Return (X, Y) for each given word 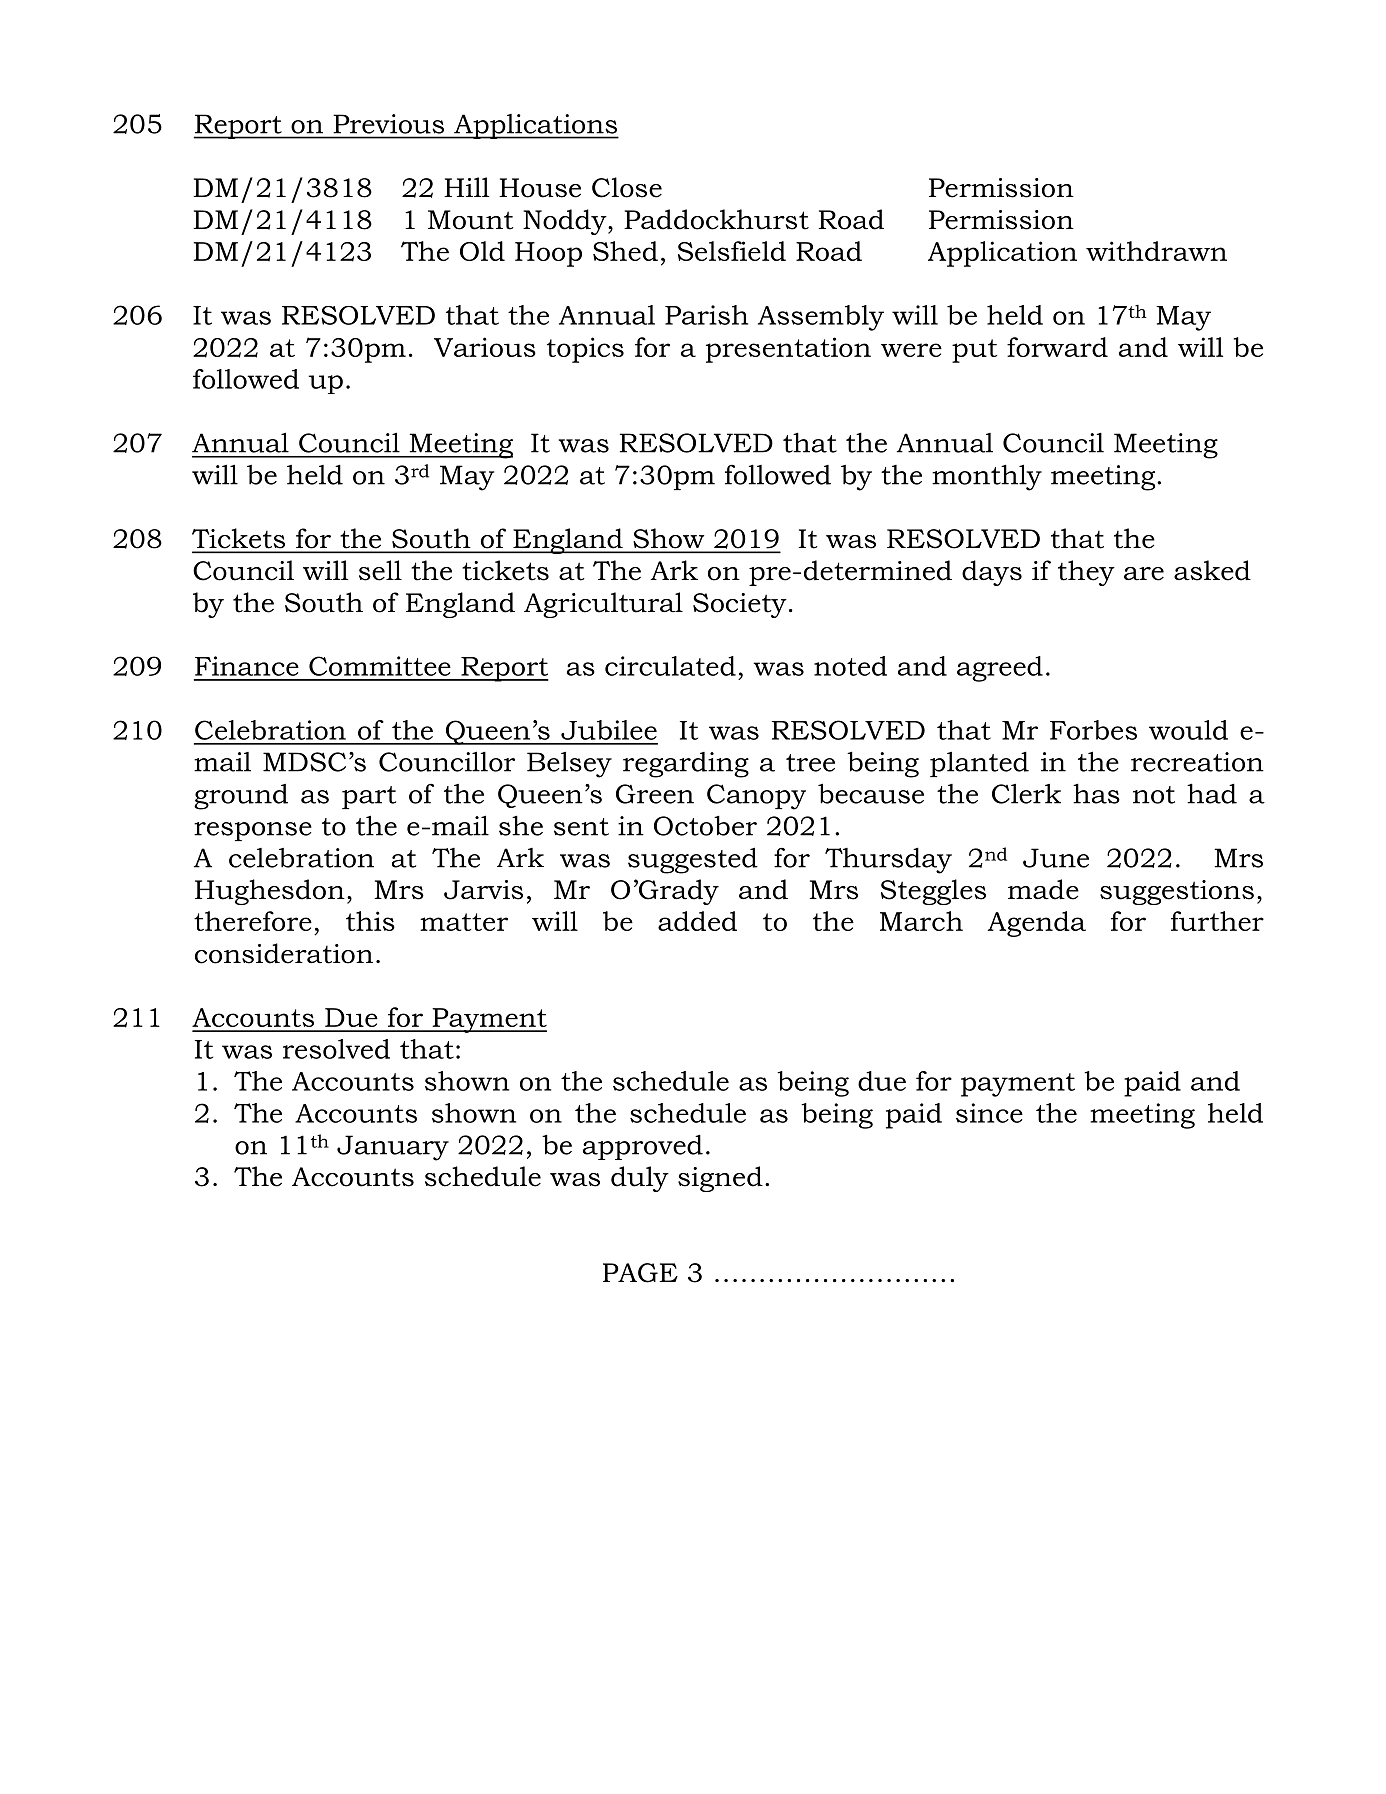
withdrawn (1156, 251)
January (393, 1148)
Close (627, 187)
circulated (670, 666)
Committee (380, 666)
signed (720, 1179)
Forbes (1093, 730)
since (989, 1113)
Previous (389, 124)
